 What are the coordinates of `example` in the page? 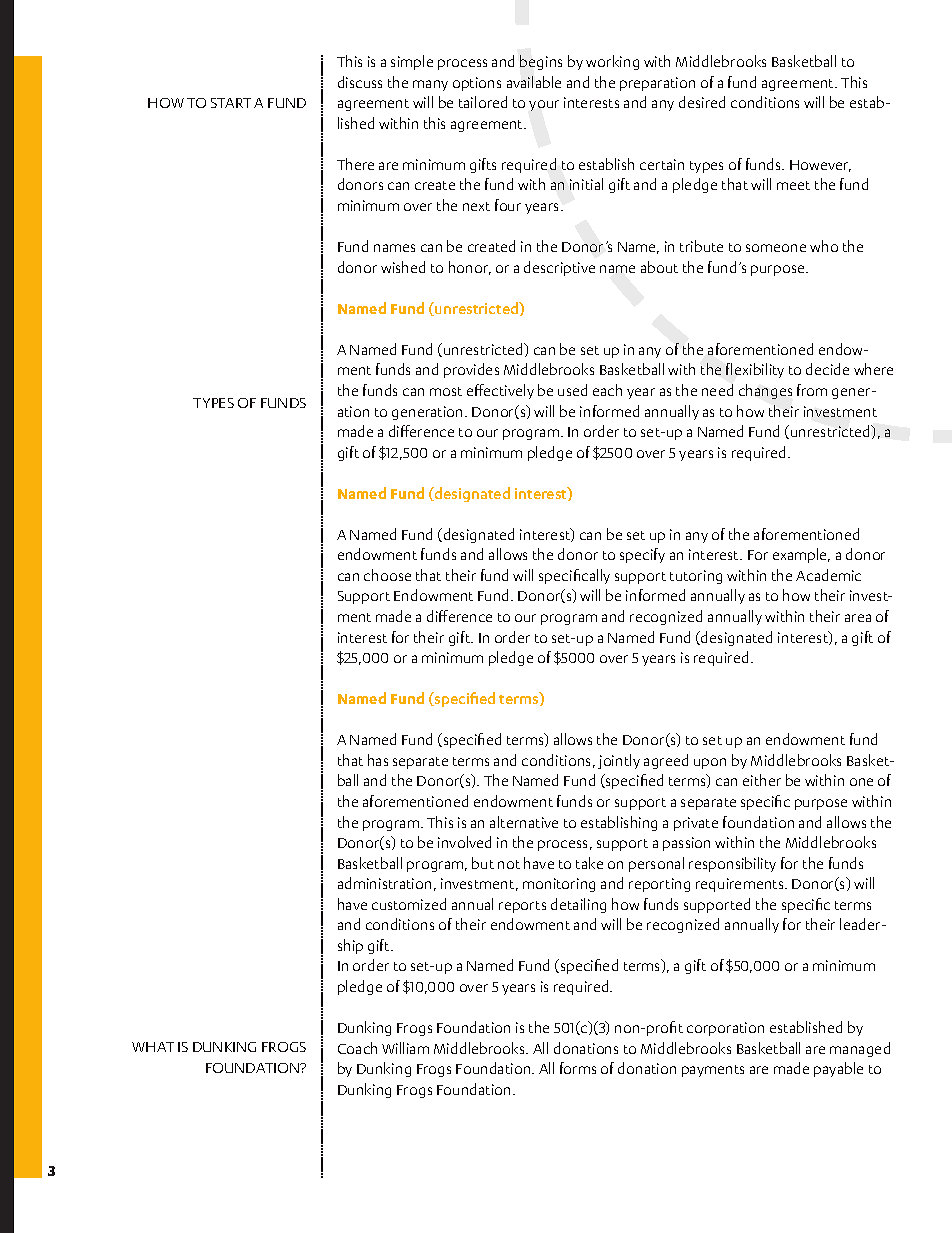 It's located at (801, 555).
